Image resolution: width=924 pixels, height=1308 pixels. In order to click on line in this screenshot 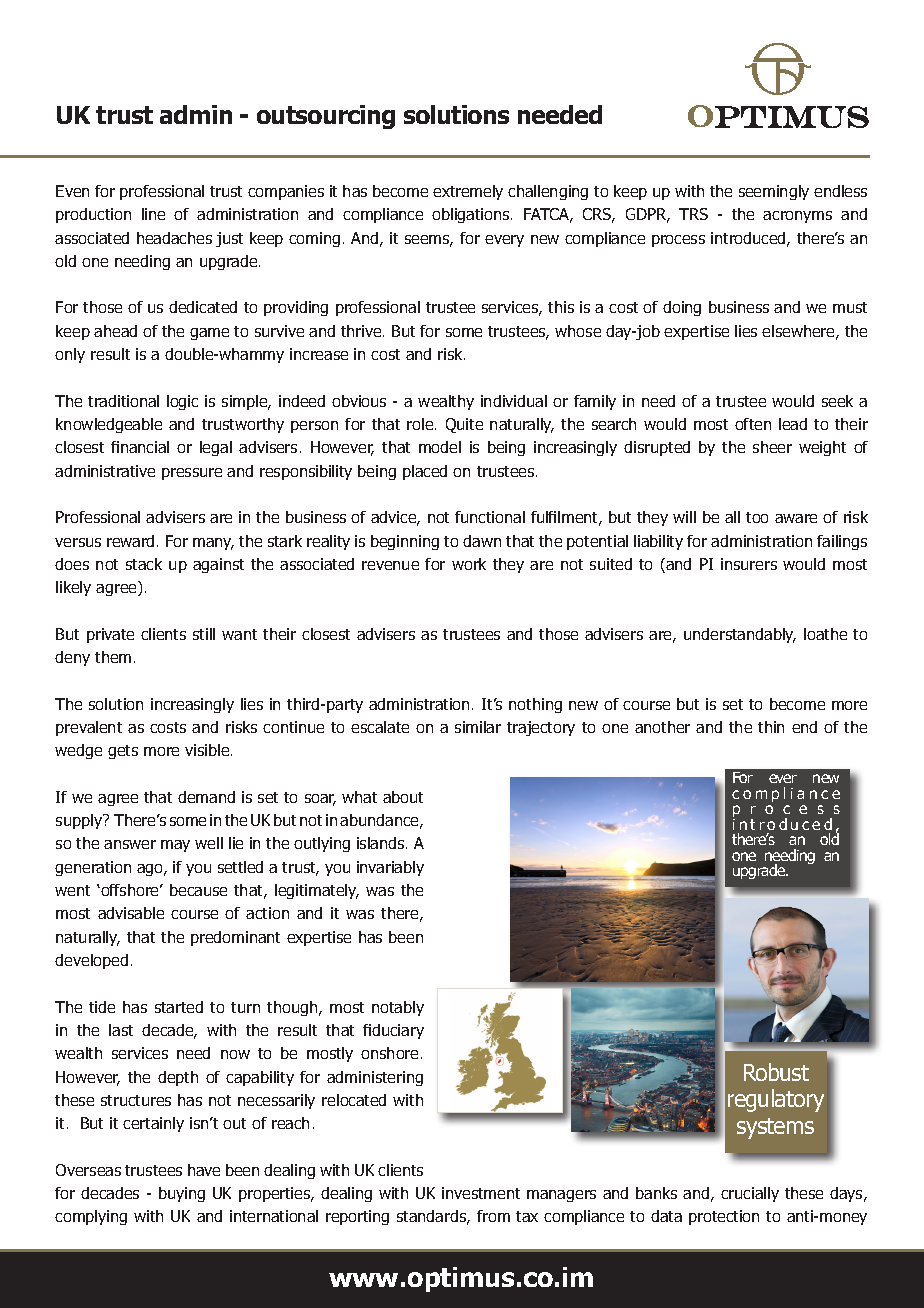, I will do `click(153, 214)`.
